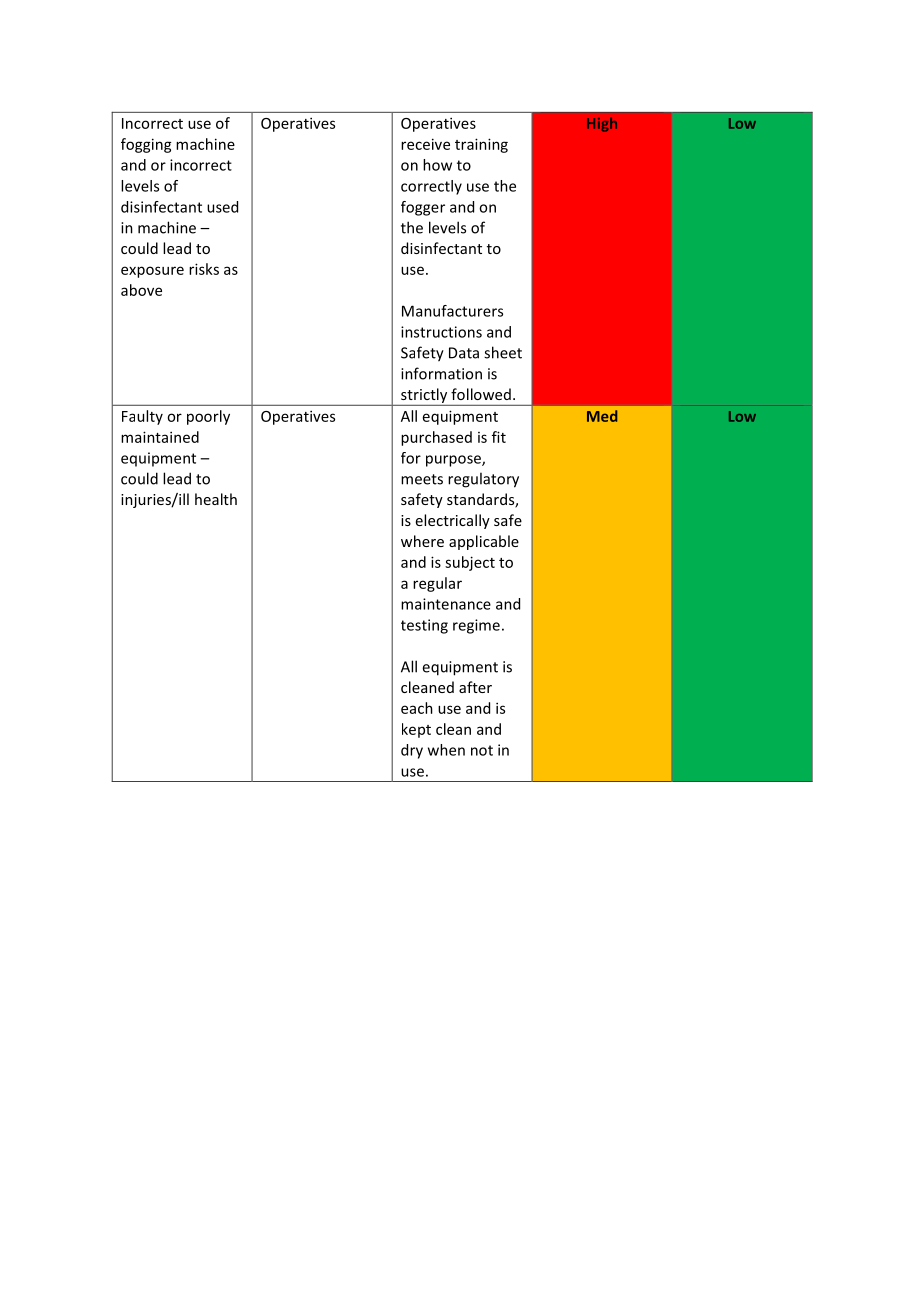  What do you see at coordinates (503, 352) in the screenshot?
I see `sheet` at bounding box center [503, 352].
